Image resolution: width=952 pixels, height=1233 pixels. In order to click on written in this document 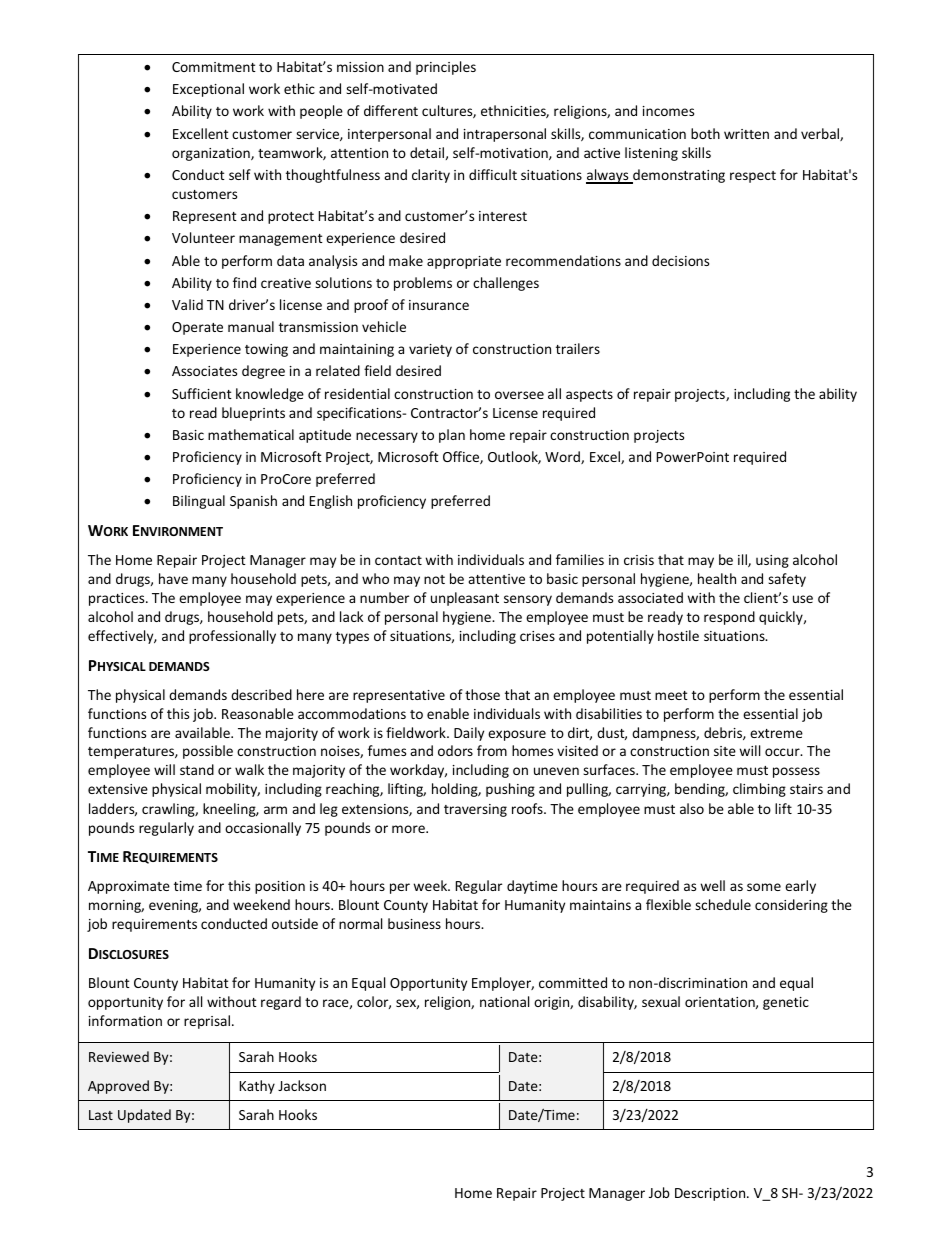, I will do `click(746, 134)`.
